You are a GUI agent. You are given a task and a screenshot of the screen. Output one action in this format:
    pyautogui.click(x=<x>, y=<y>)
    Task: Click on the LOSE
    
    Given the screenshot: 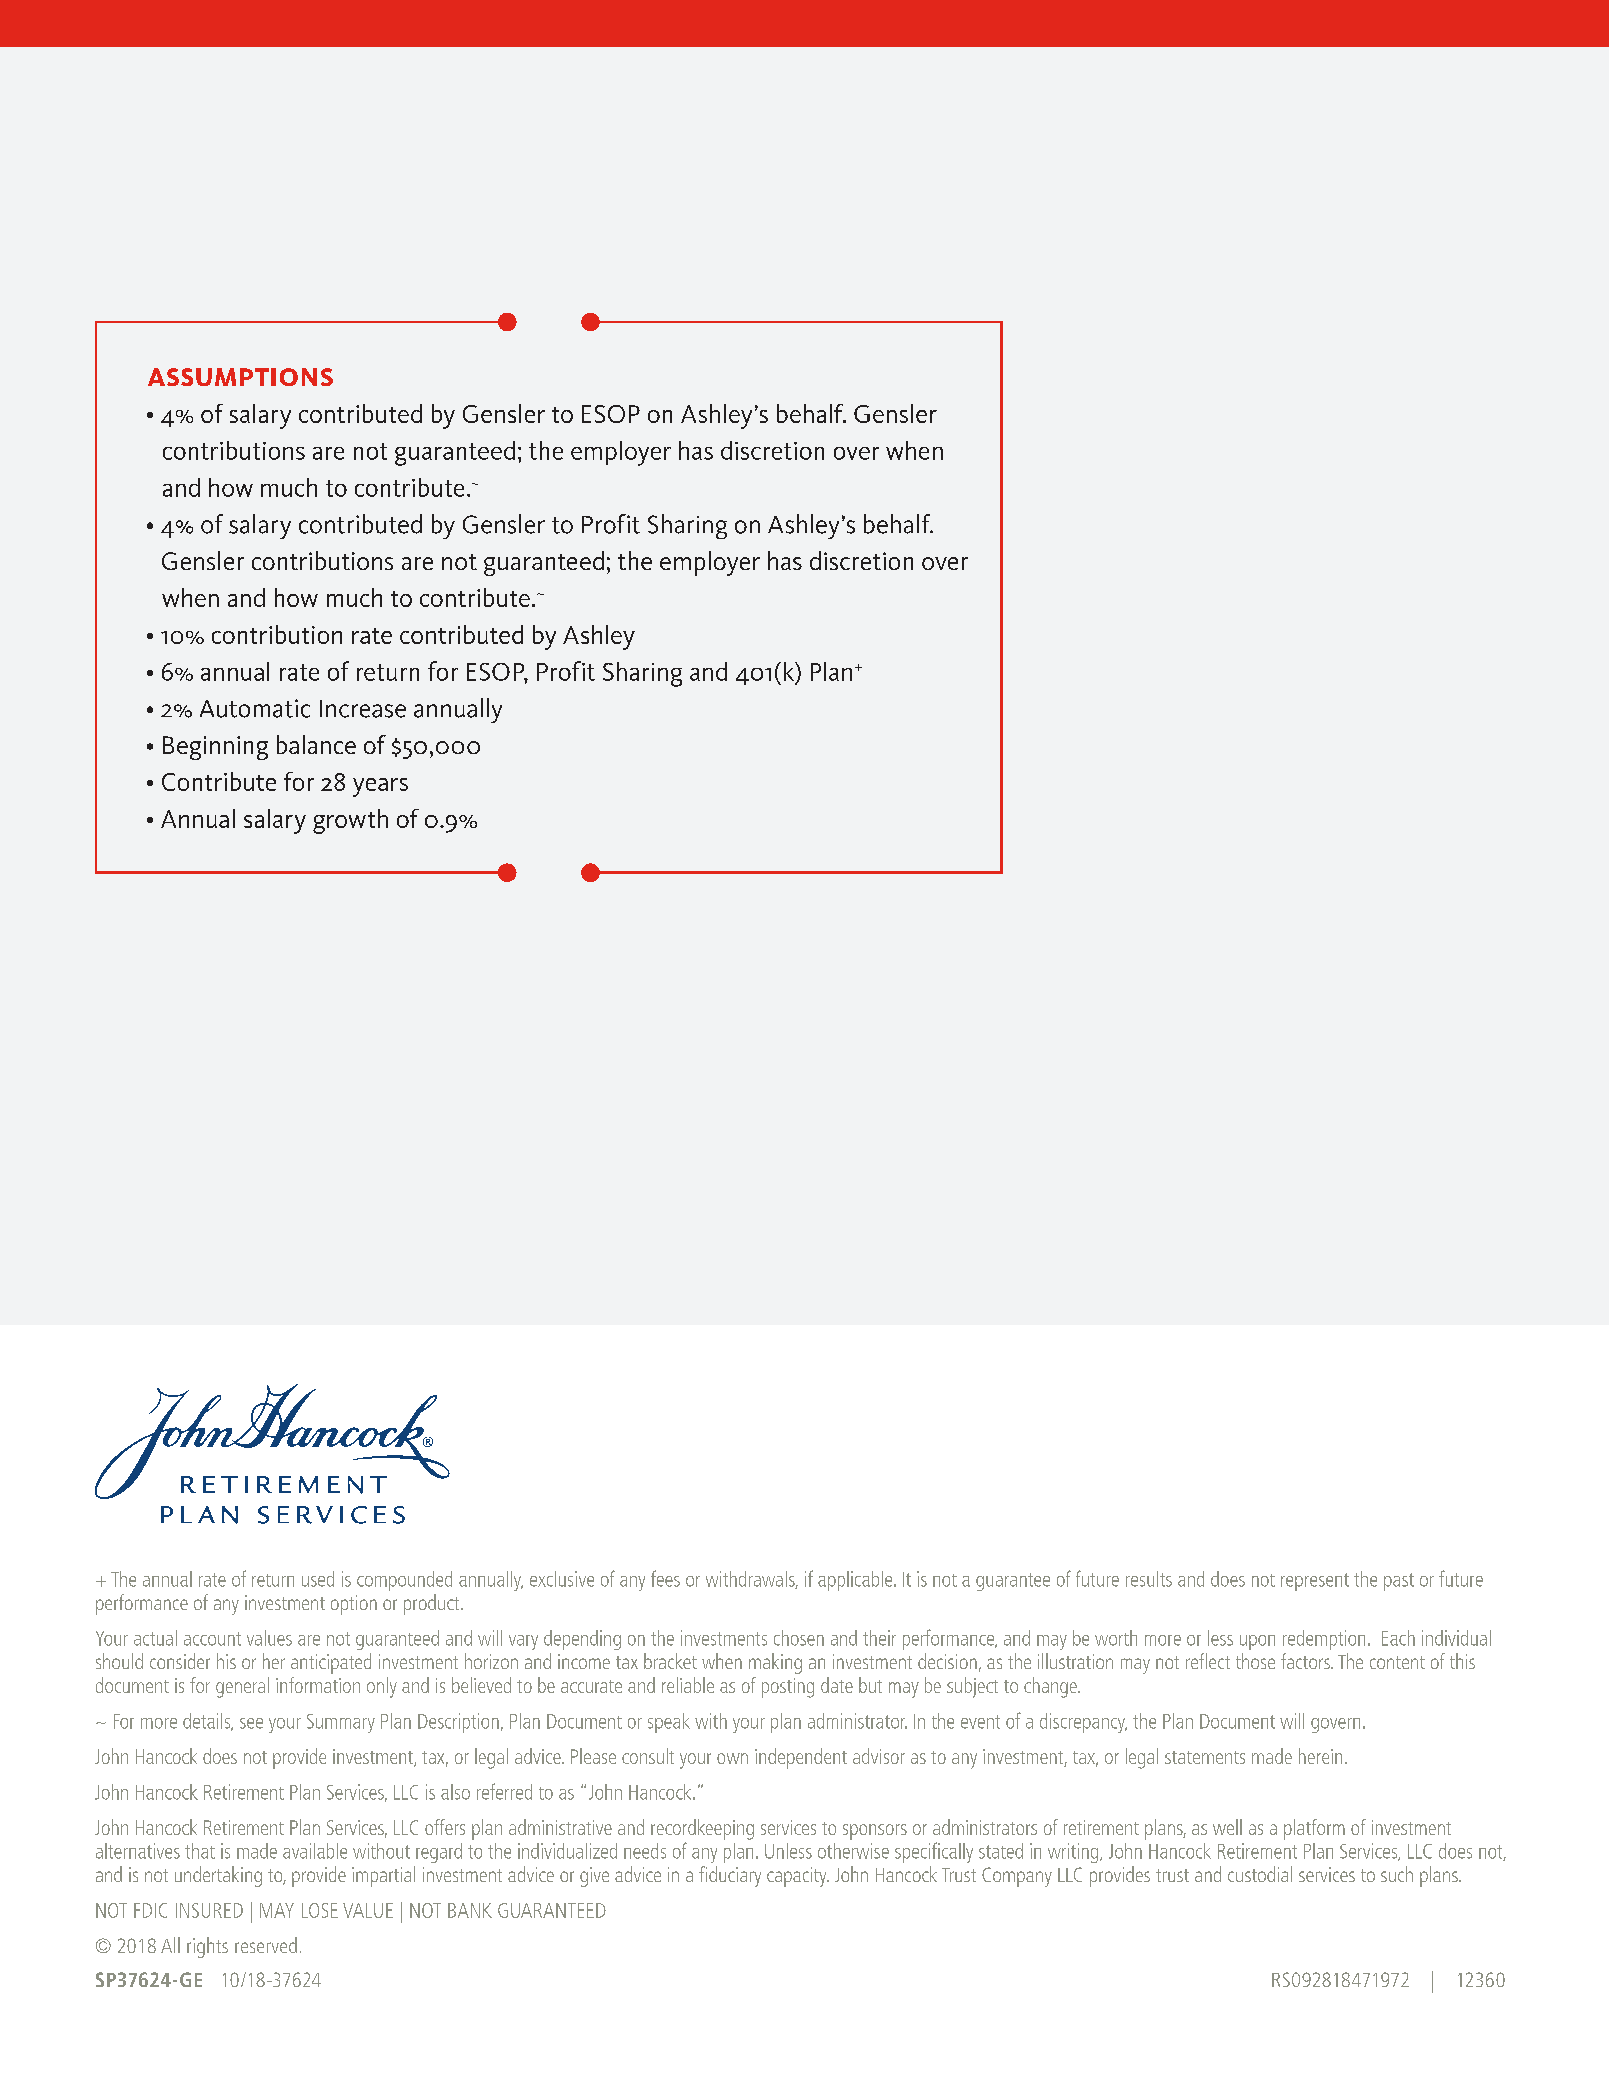 What is the action you would take?
    pyautogui.click(x=320, y=1910)
